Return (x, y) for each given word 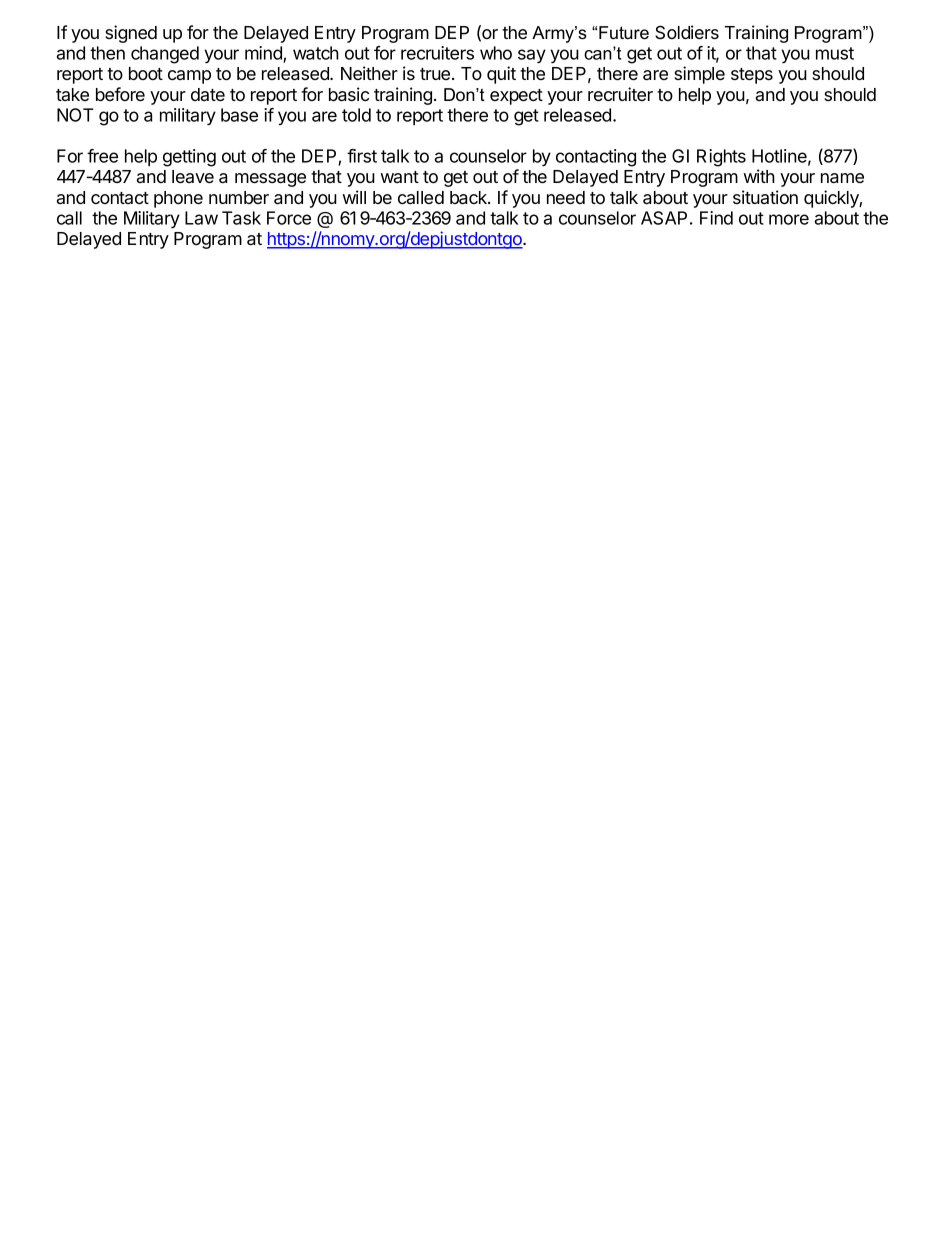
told (356, 115)
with (759, 176)
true (436, 74)
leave (193, 176)
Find (716, 218)
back (469, 197)
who (496, 53)
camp (189, 77)
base (239, 115)
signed (131, 34)
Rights (721, 158)
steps (752, 76)
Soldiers (687, 32)
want (399, 177)
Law (201, 218)
